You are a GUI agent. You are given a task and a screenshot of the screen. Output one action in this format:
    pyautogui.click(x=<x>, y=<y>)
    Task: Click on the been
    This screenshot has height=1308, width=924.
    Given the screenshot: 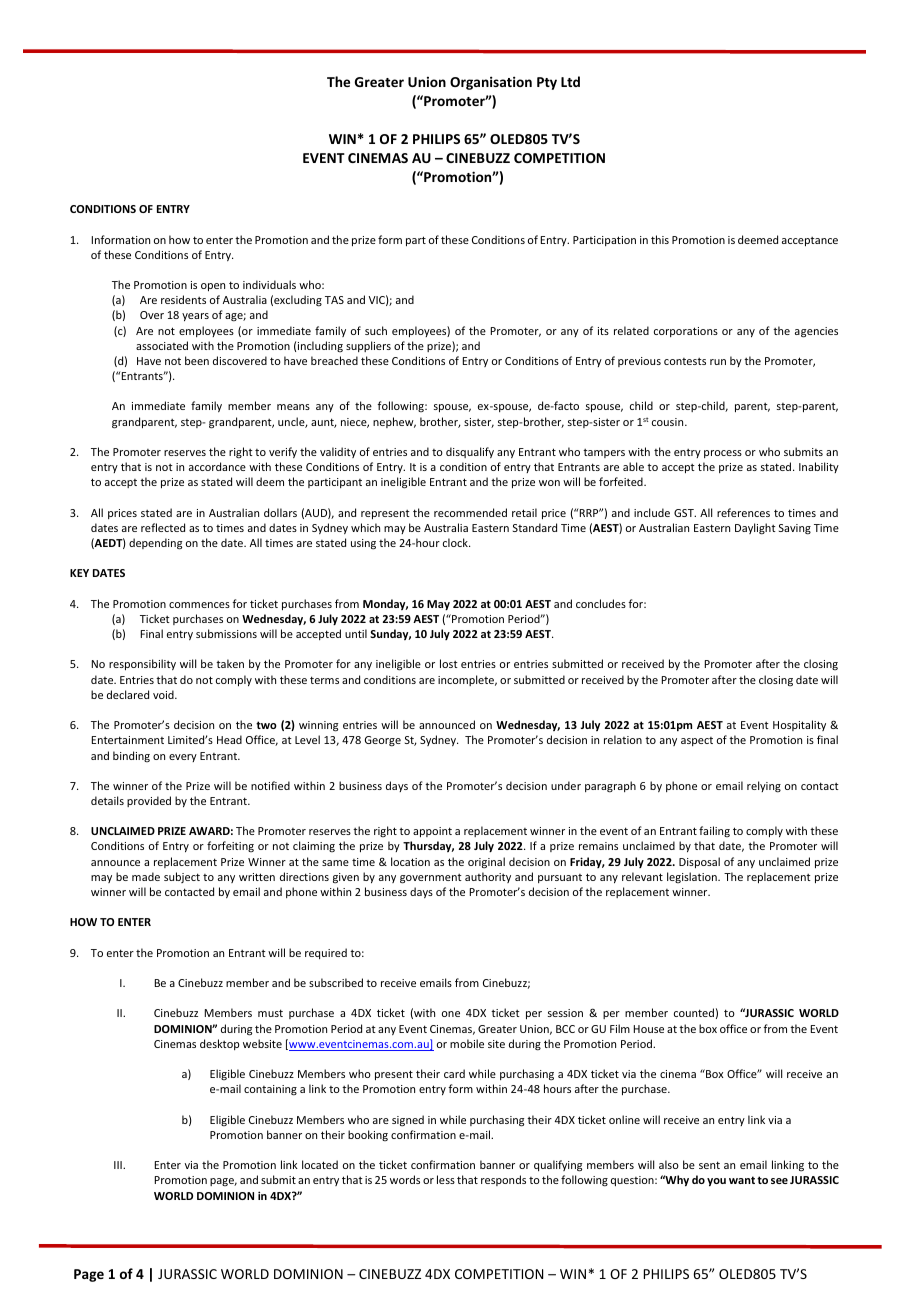 What is the action you would take?
    pyautogui.click(x=197, y=360)
